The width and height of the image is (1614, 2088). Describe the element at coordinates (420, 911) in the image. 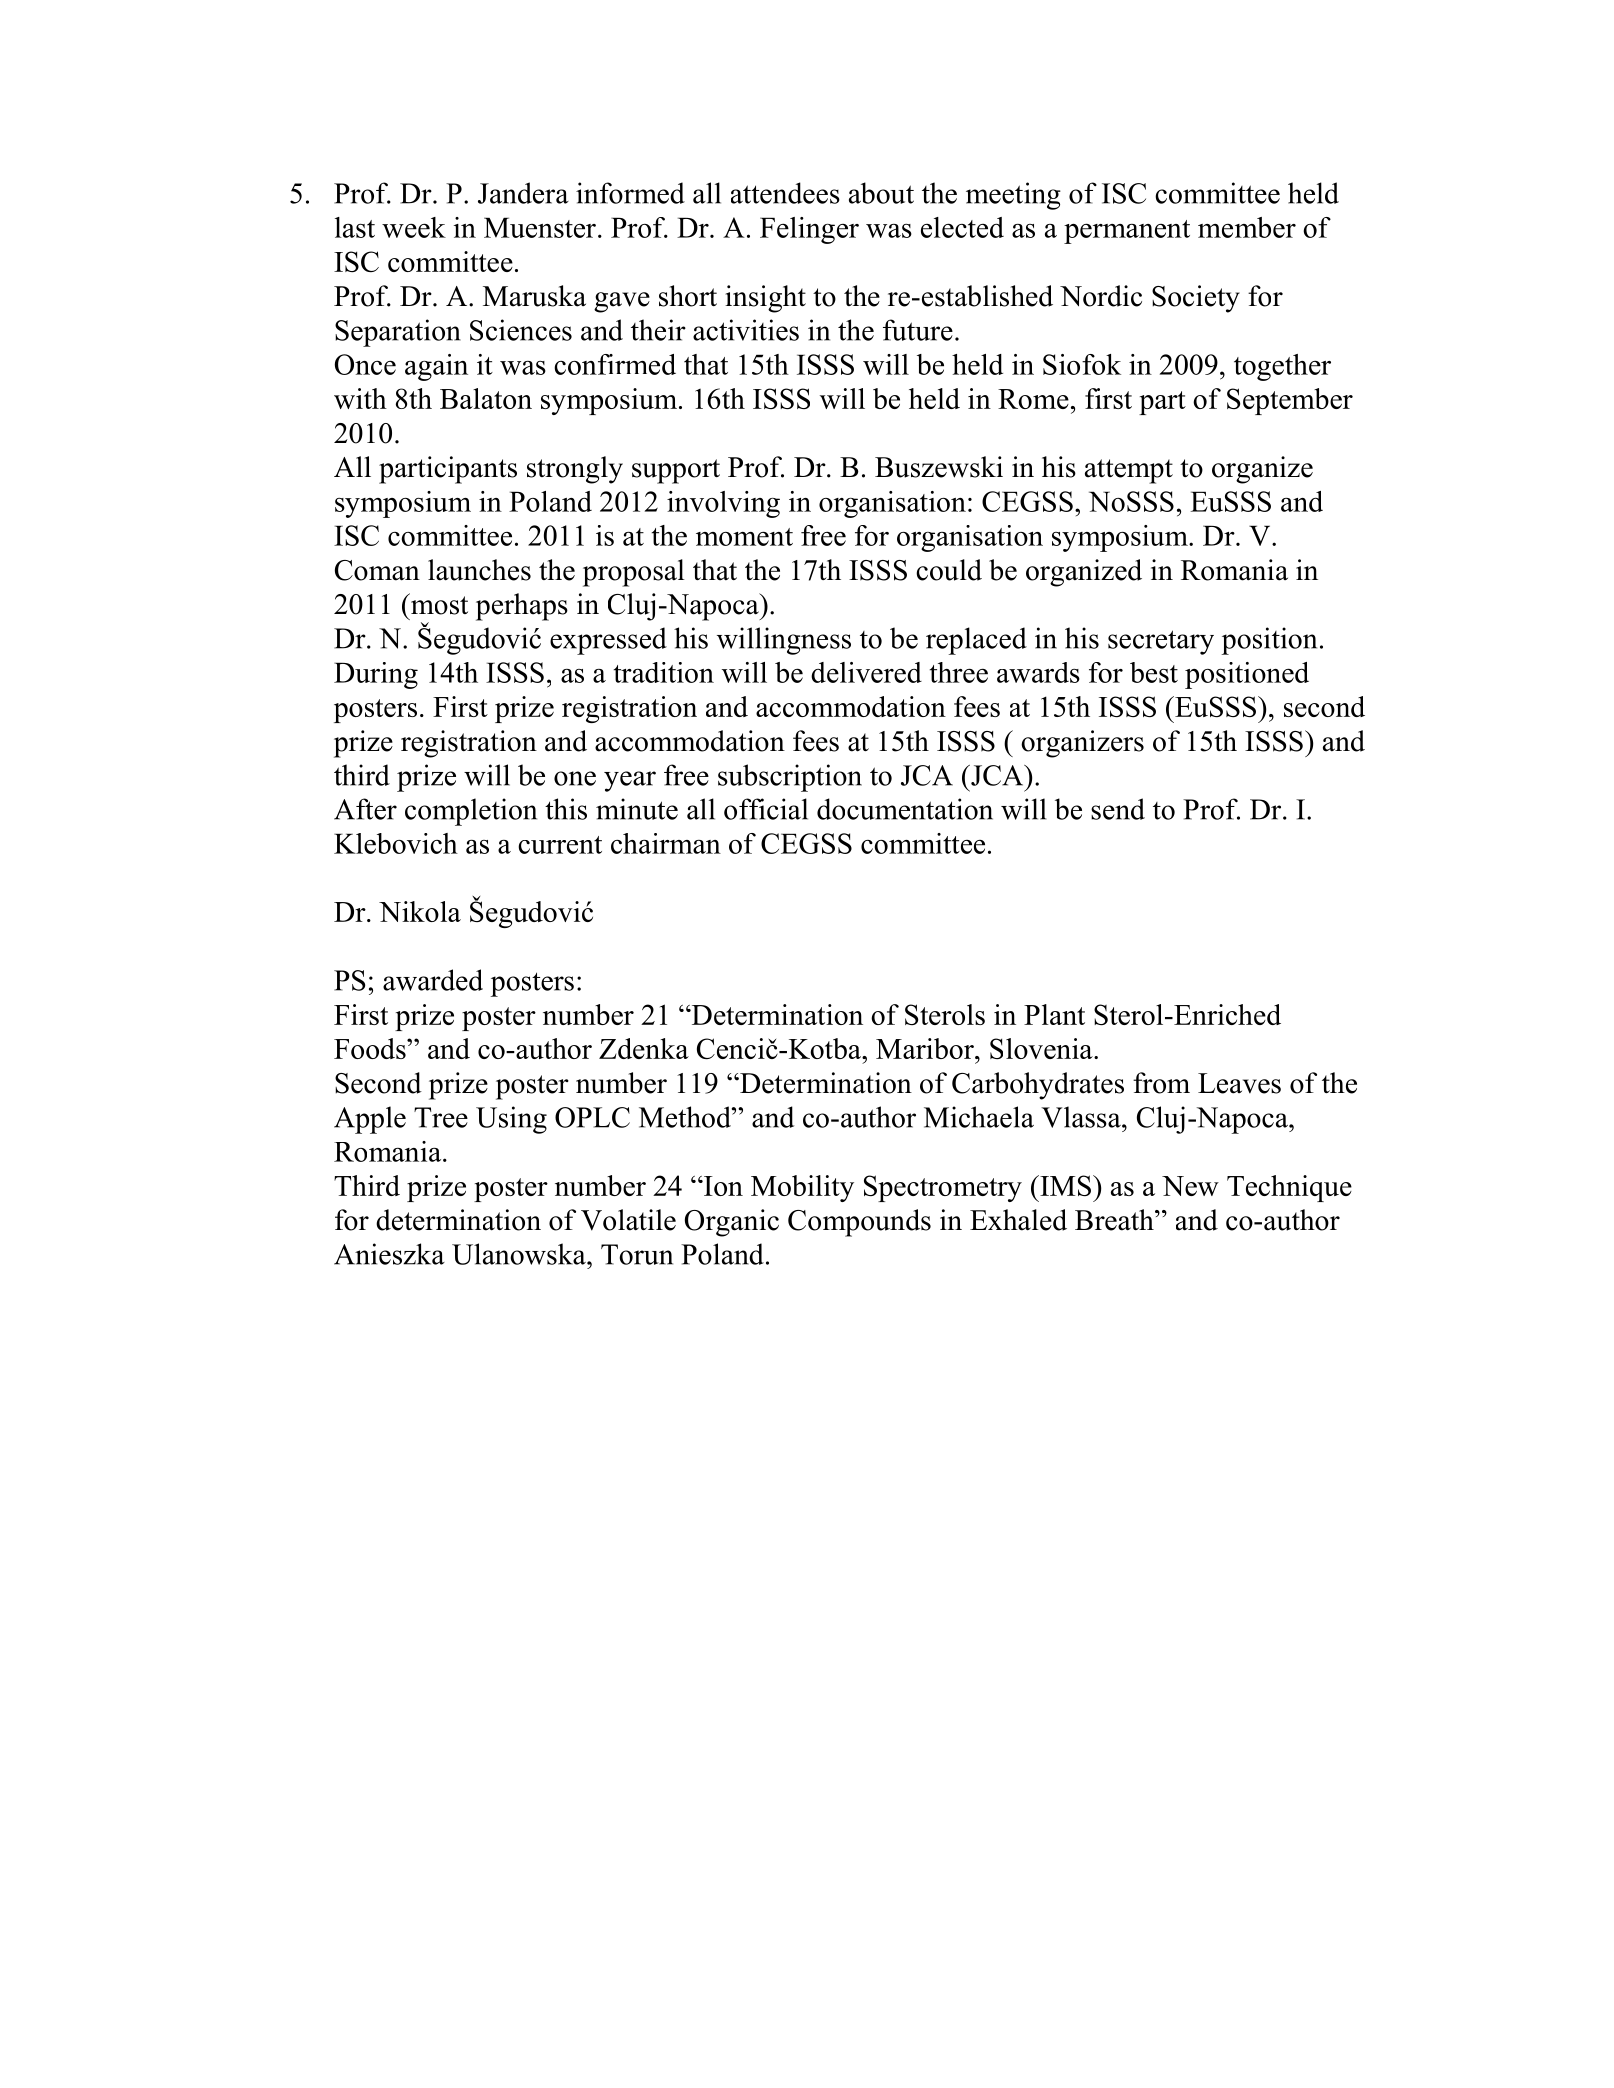

I see `Nikola` at that location.
